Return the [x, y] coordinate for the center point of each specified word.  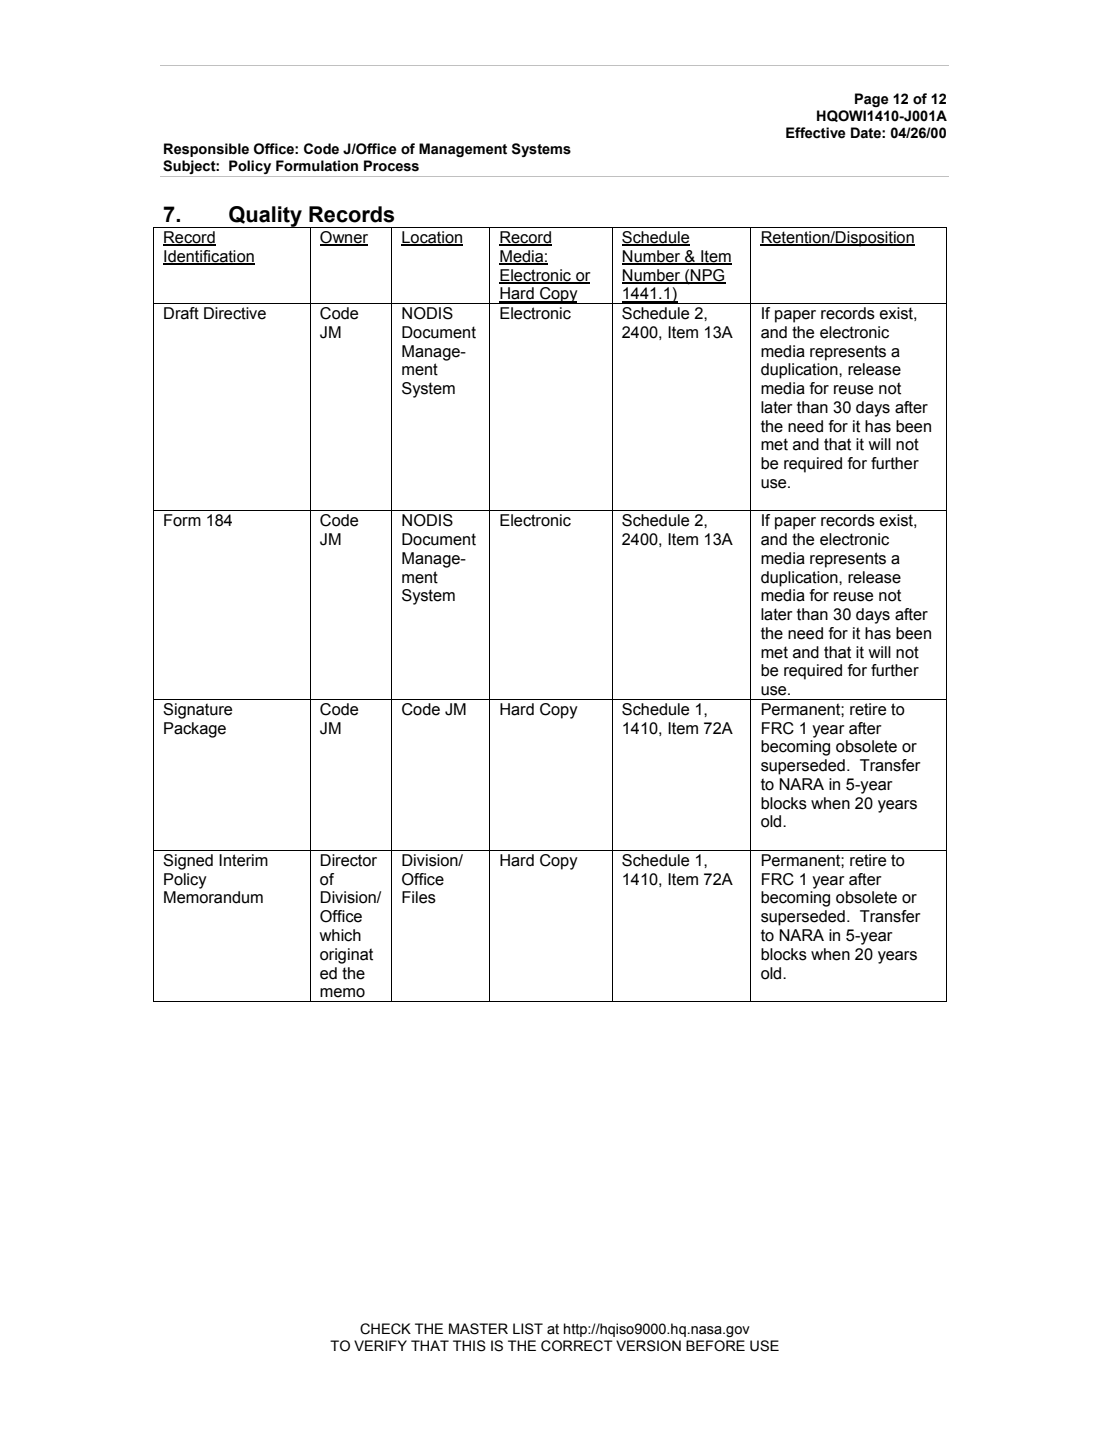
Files [419, 897]
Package [195, 730]
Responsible [206, 150]
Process [391, 166]
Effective [816, 133]
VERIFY [380, 1345]
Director [348, 860]
